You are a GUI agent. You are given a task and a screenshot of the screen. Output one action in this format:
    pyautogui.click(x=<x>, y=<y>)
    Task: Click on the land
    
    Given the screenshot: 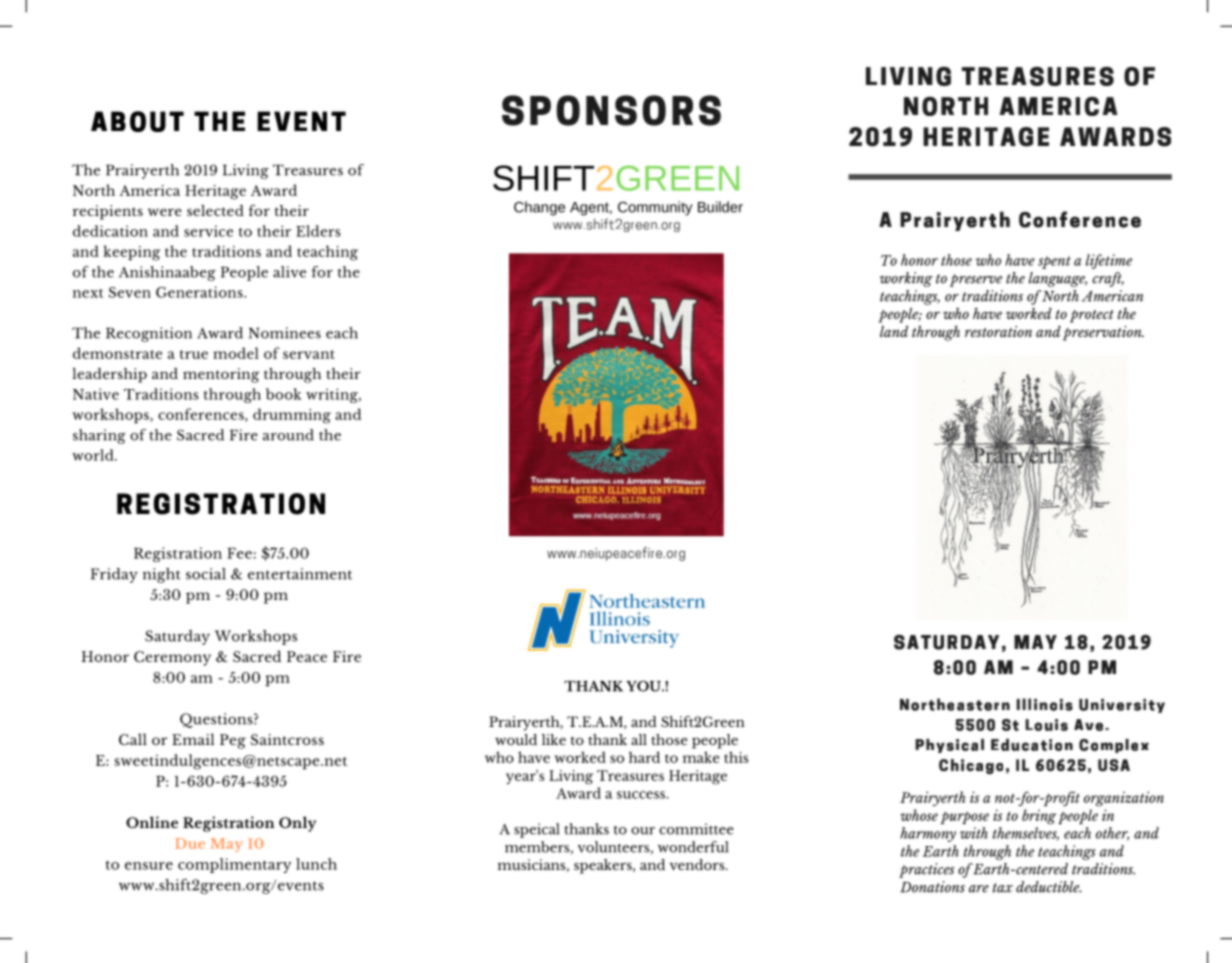 What is the action you would take?
    pyautogui.click(x=894, y=331)
